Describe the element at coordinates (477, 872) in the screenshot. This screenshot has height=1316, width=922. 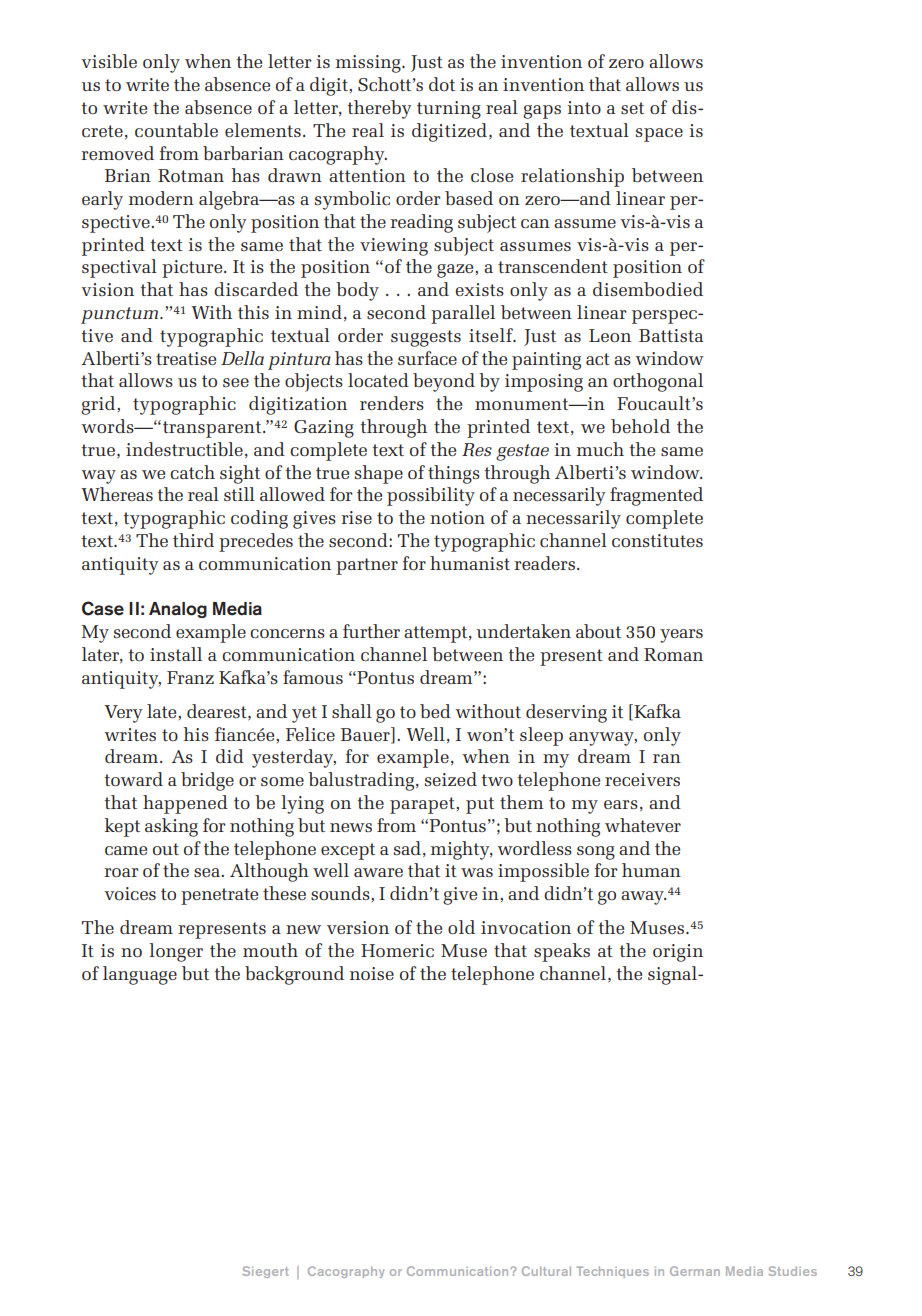
I see `was` at that location.
